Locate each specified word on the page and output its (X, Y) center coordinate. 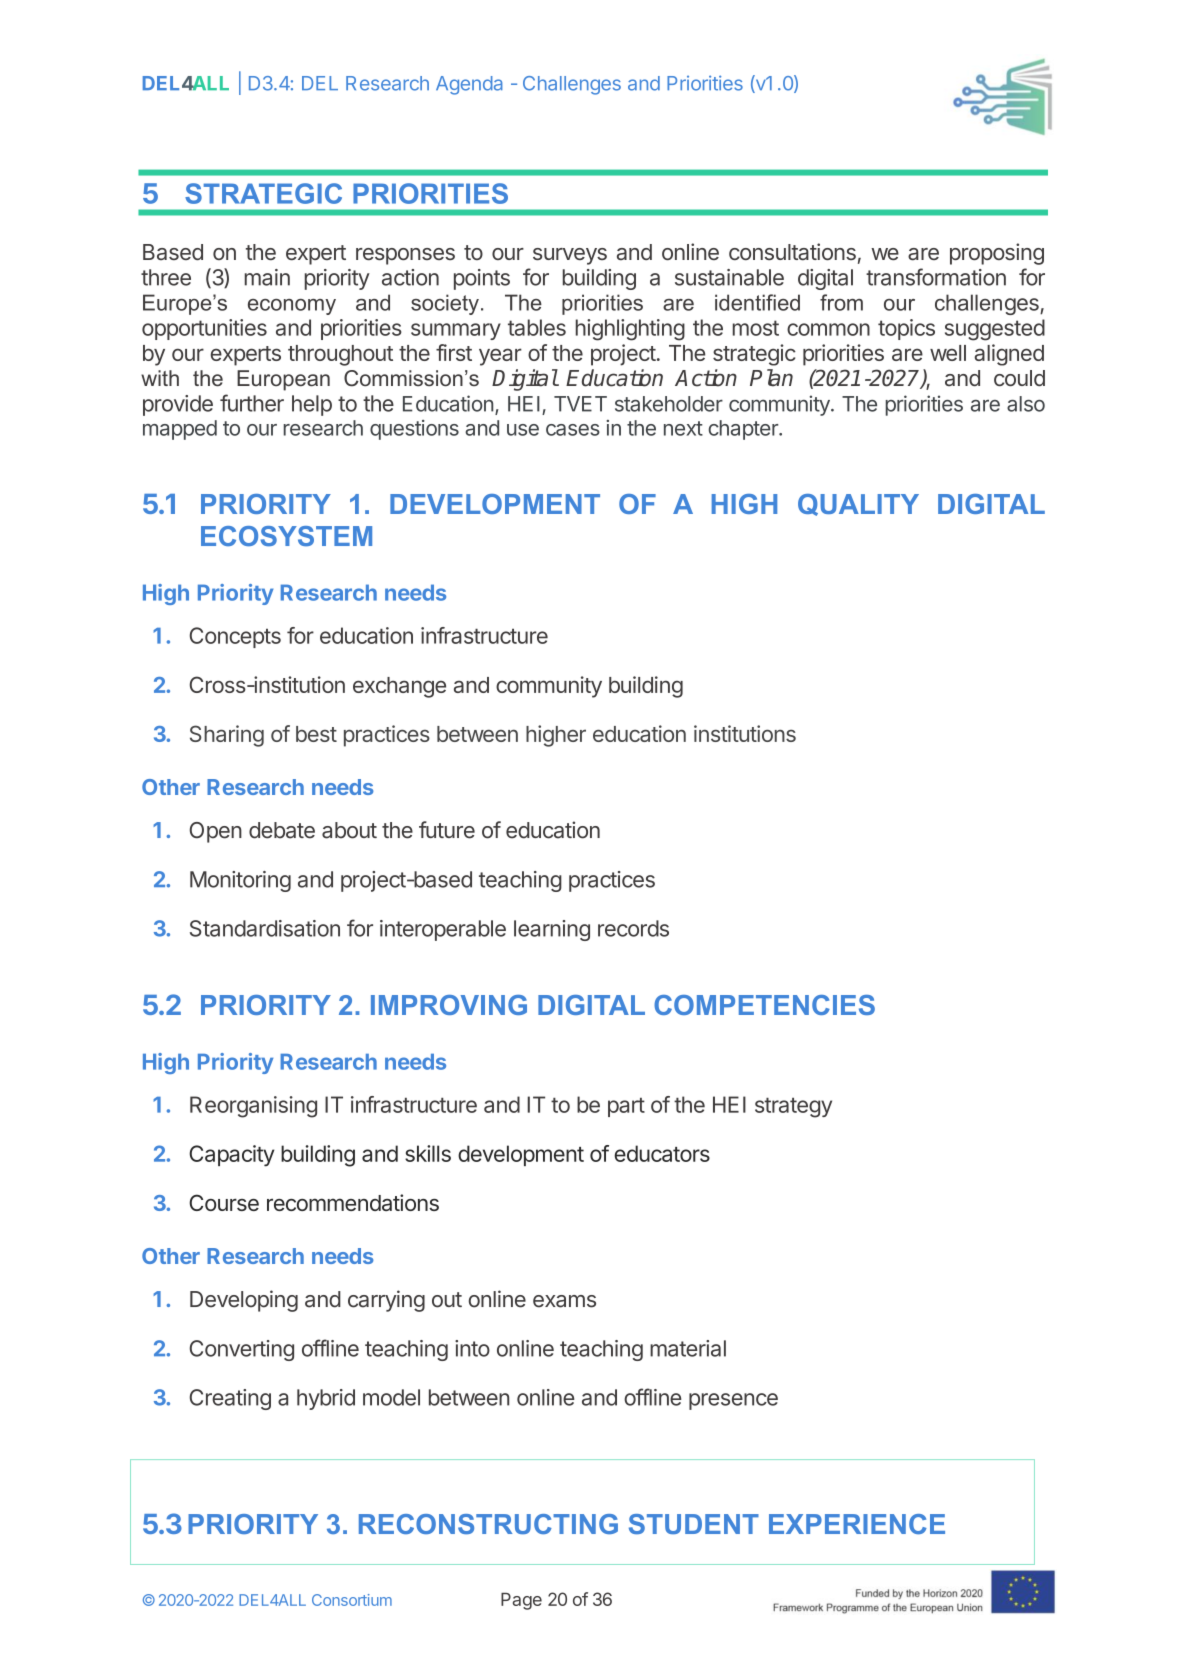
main (267, 277)
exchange (399, 687)
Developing (244, 1301)
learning (552, 930)
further (252, 403)
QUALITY (858, 505)
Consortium (352, 1600)
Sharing (227, 736)
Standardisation (265, 928)
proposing (997, 254)
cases (573, 430)
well (948, 353)
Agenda (469, 85)
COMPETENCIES (764, 1005)
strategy (793, 1108)
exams (564, 1301)
